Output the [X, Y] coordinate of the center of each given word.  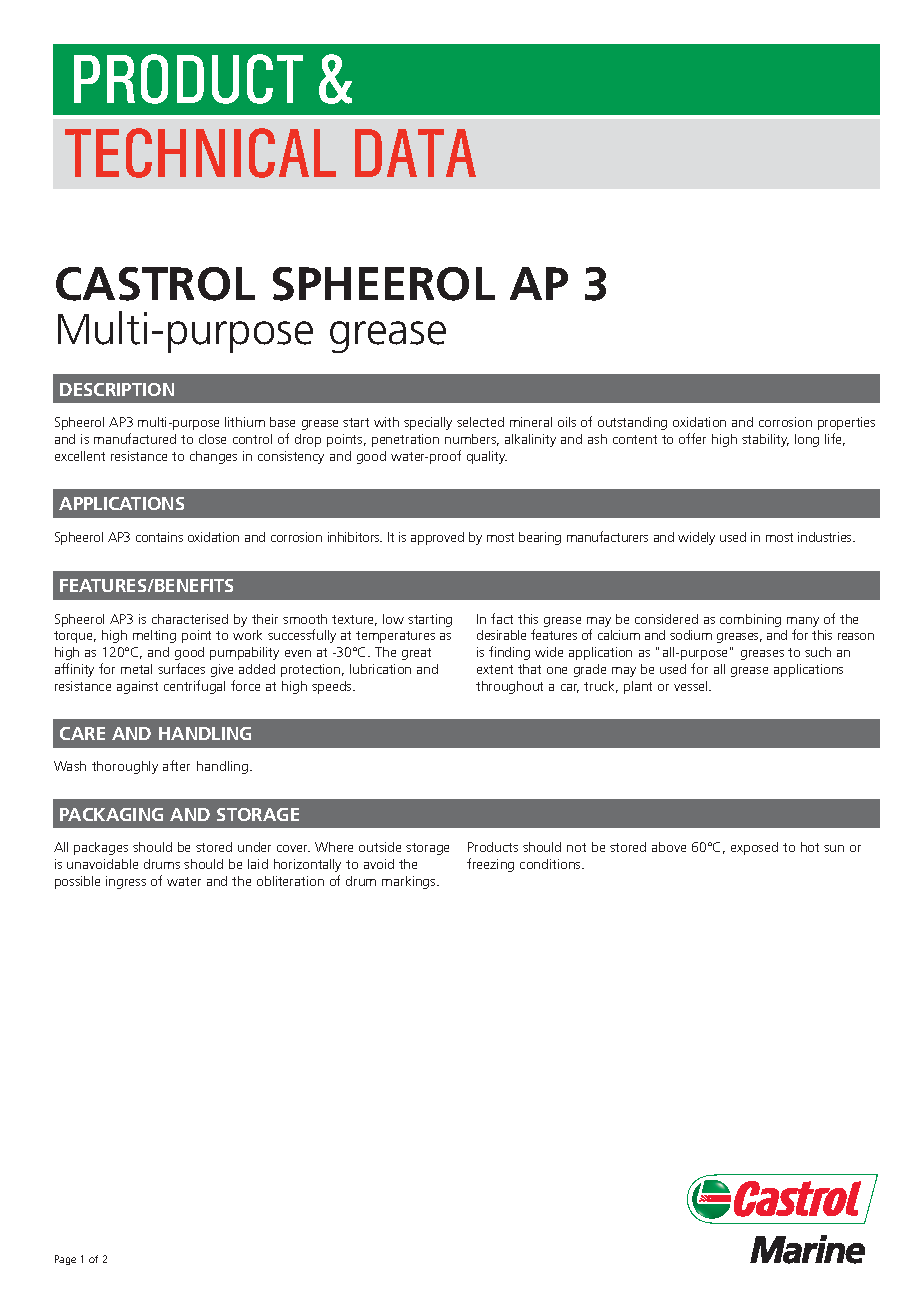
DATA [415, 153]
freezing [490, 865]
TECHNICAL [200, 153]
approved [437, 538]
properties [846, 423]
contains [159, 537]
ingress [126, 882]
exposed [754, 848]
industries [826, 537]
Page [65, 1260]
